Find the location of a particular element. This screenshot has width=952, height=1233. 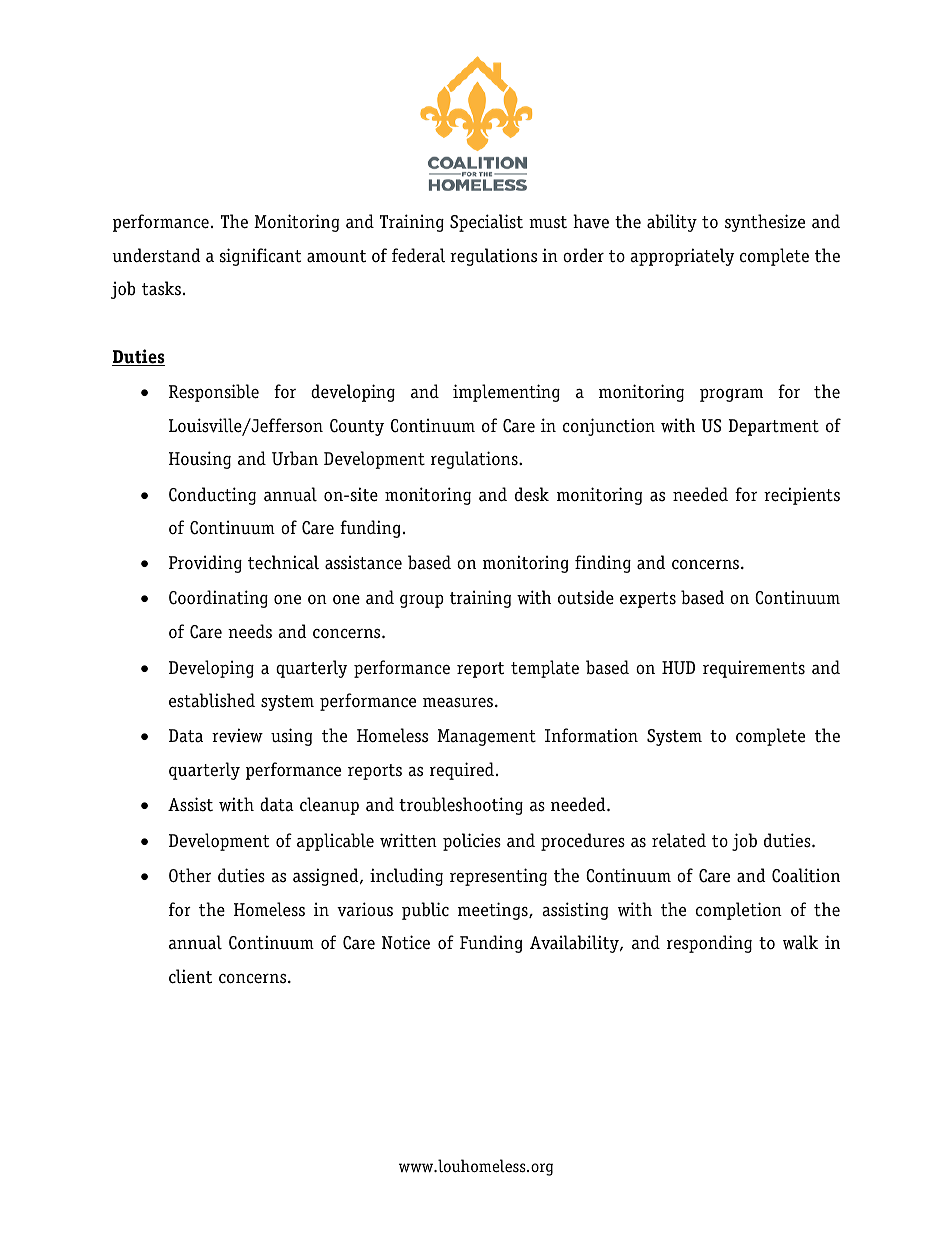

significant is located at coordinates (260, 257).
